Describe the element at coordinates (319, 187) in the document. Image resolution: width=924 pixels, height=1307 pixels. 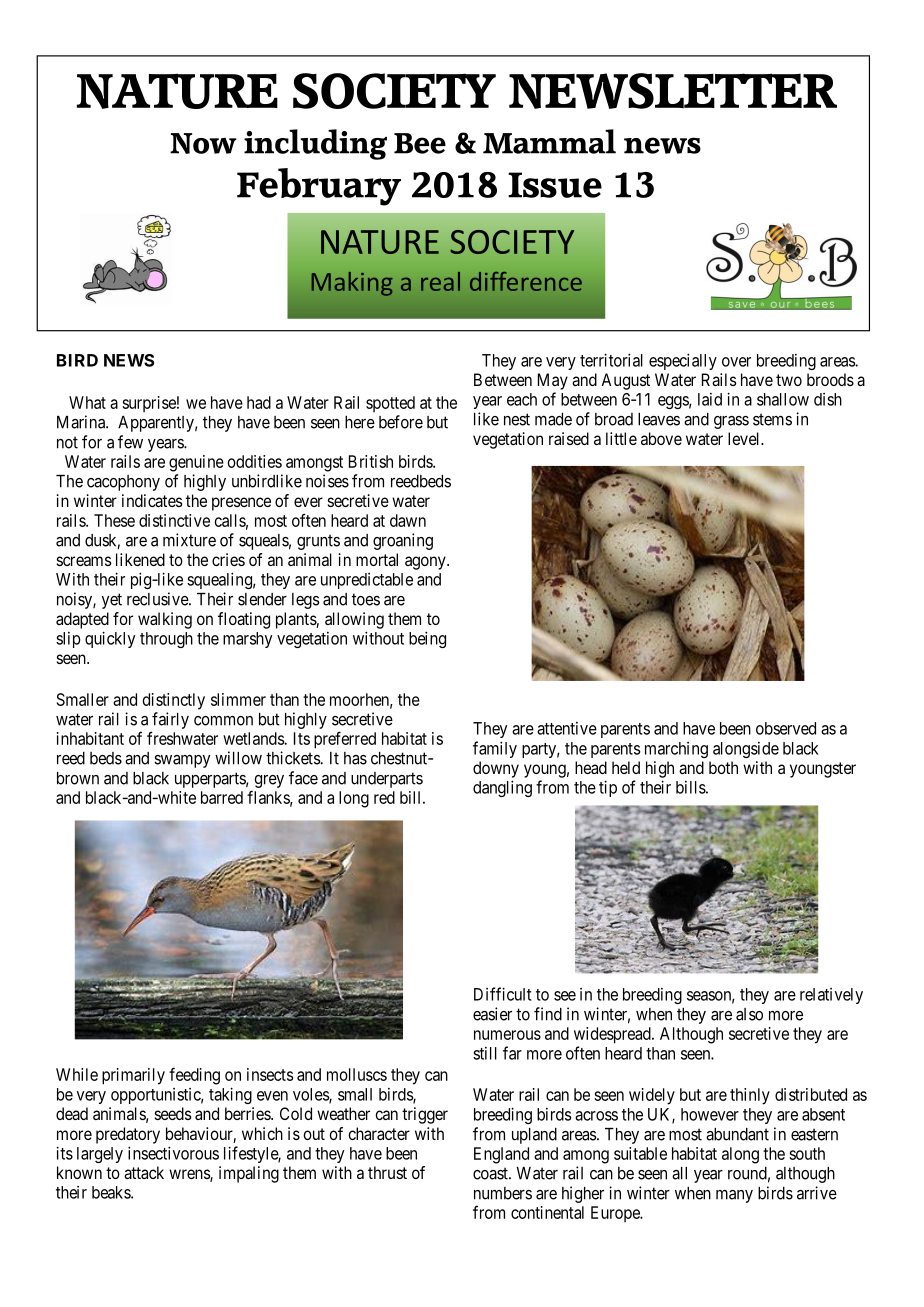
I see `February` at that location.
